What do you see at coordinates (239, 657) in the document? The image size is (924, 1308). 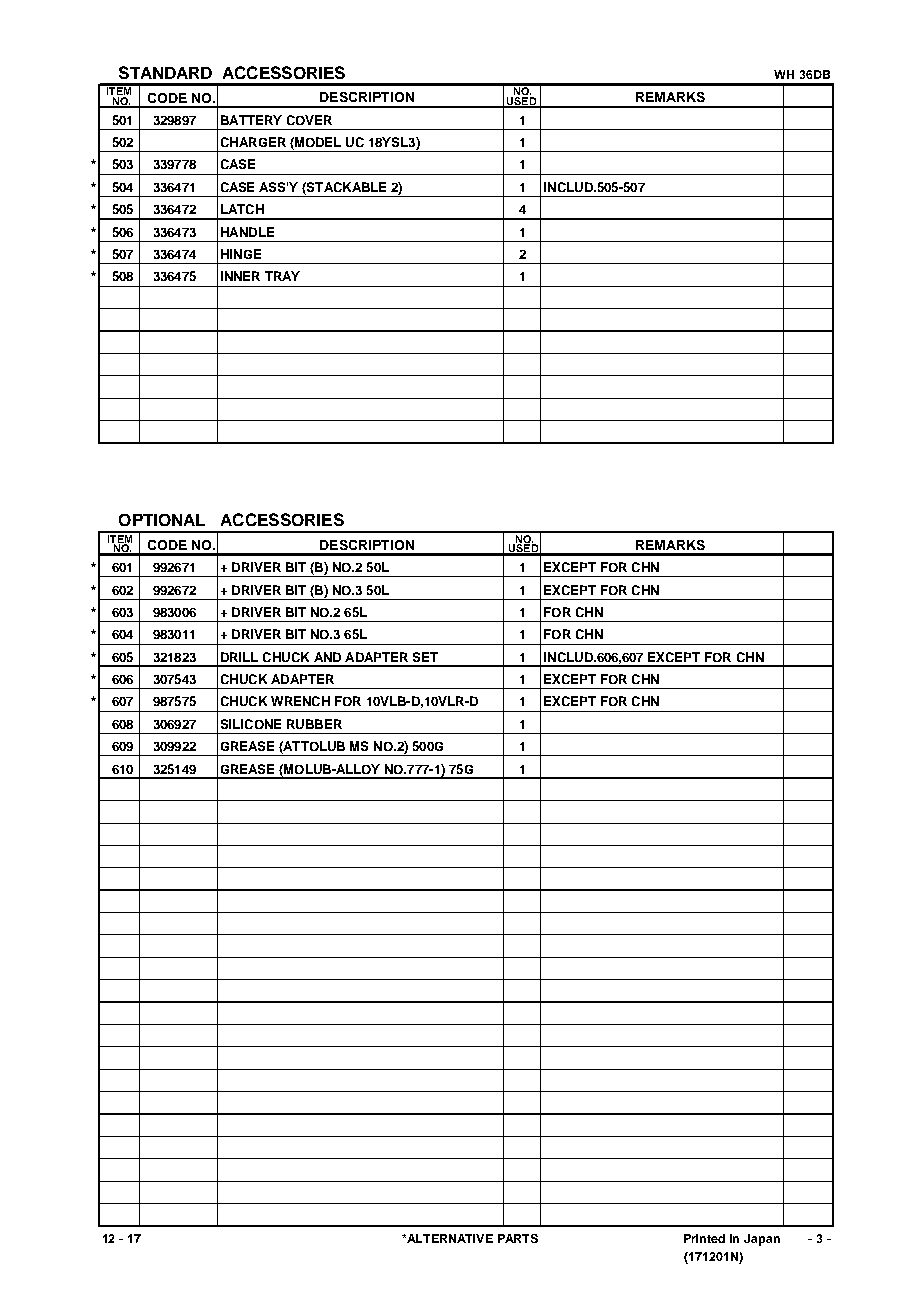 I see `DRILL` at bounding box center [239, 657].
